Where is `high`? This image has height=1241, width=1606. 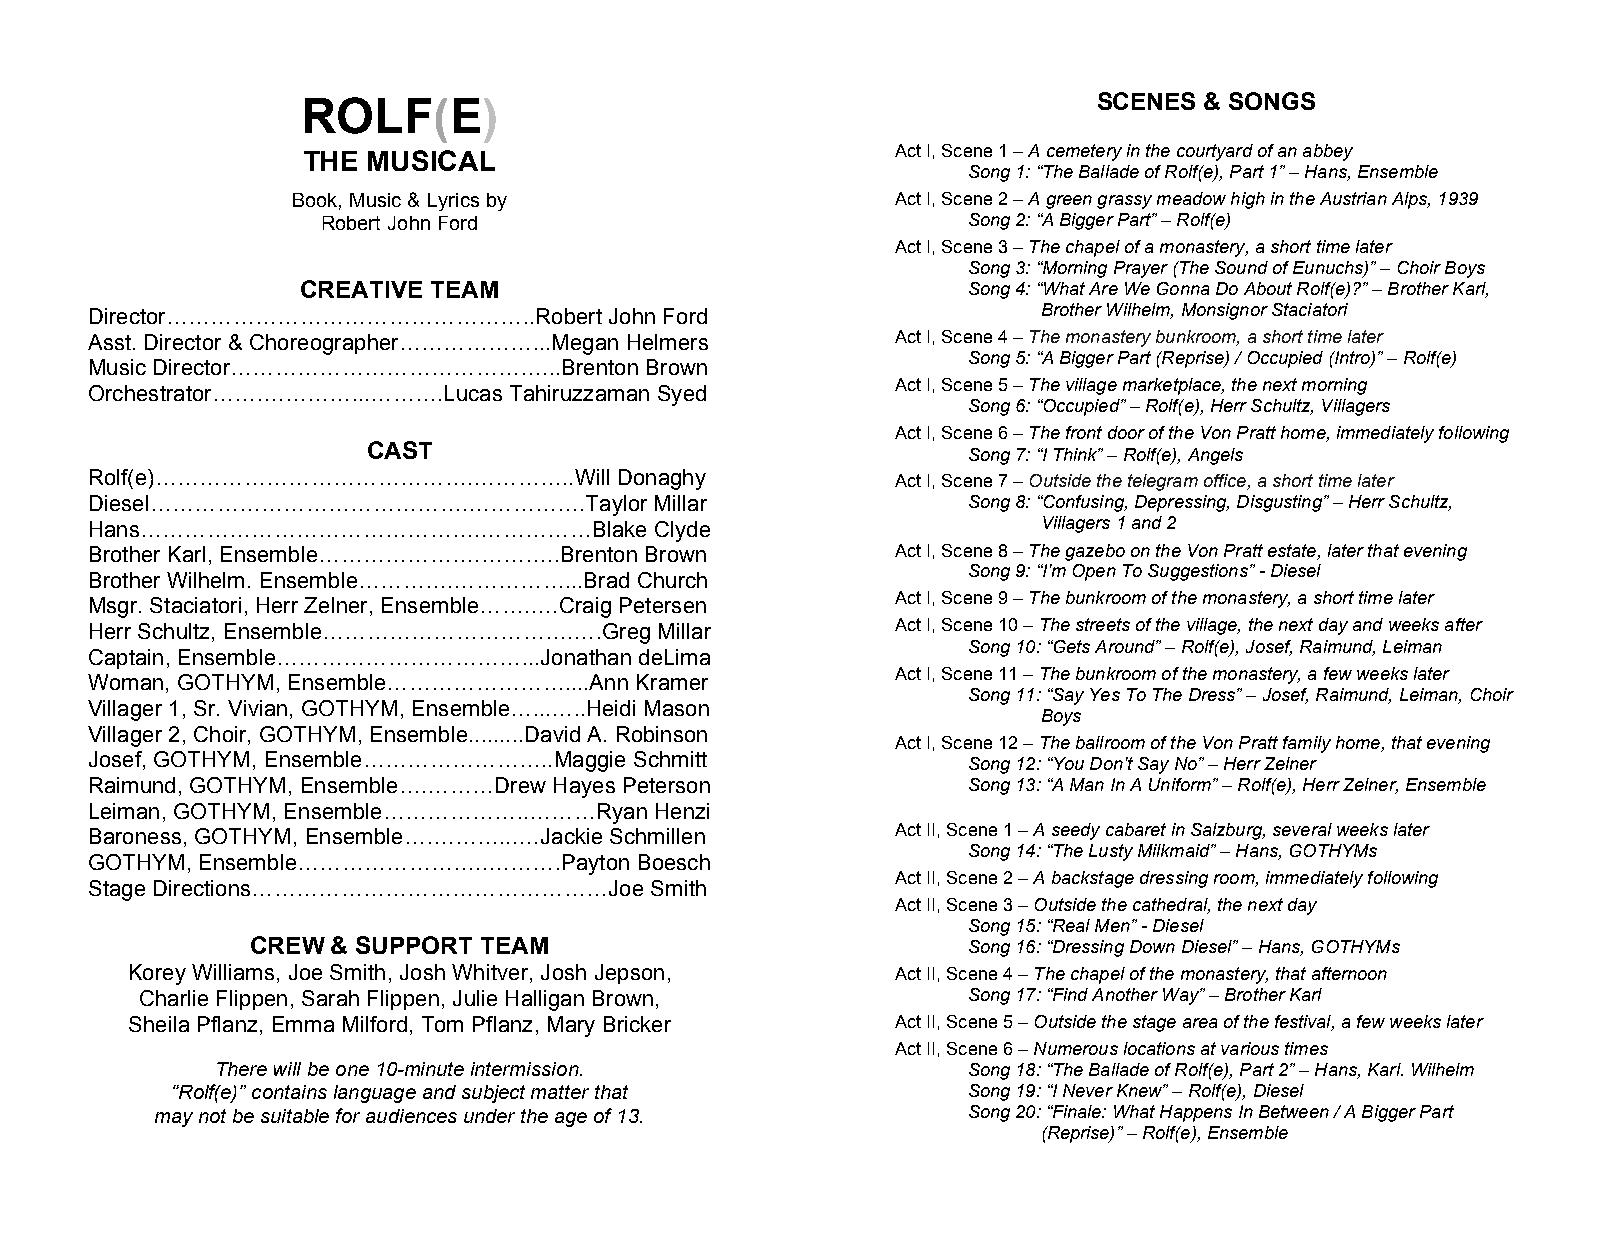
high is located at coordinates (1248, 200).
